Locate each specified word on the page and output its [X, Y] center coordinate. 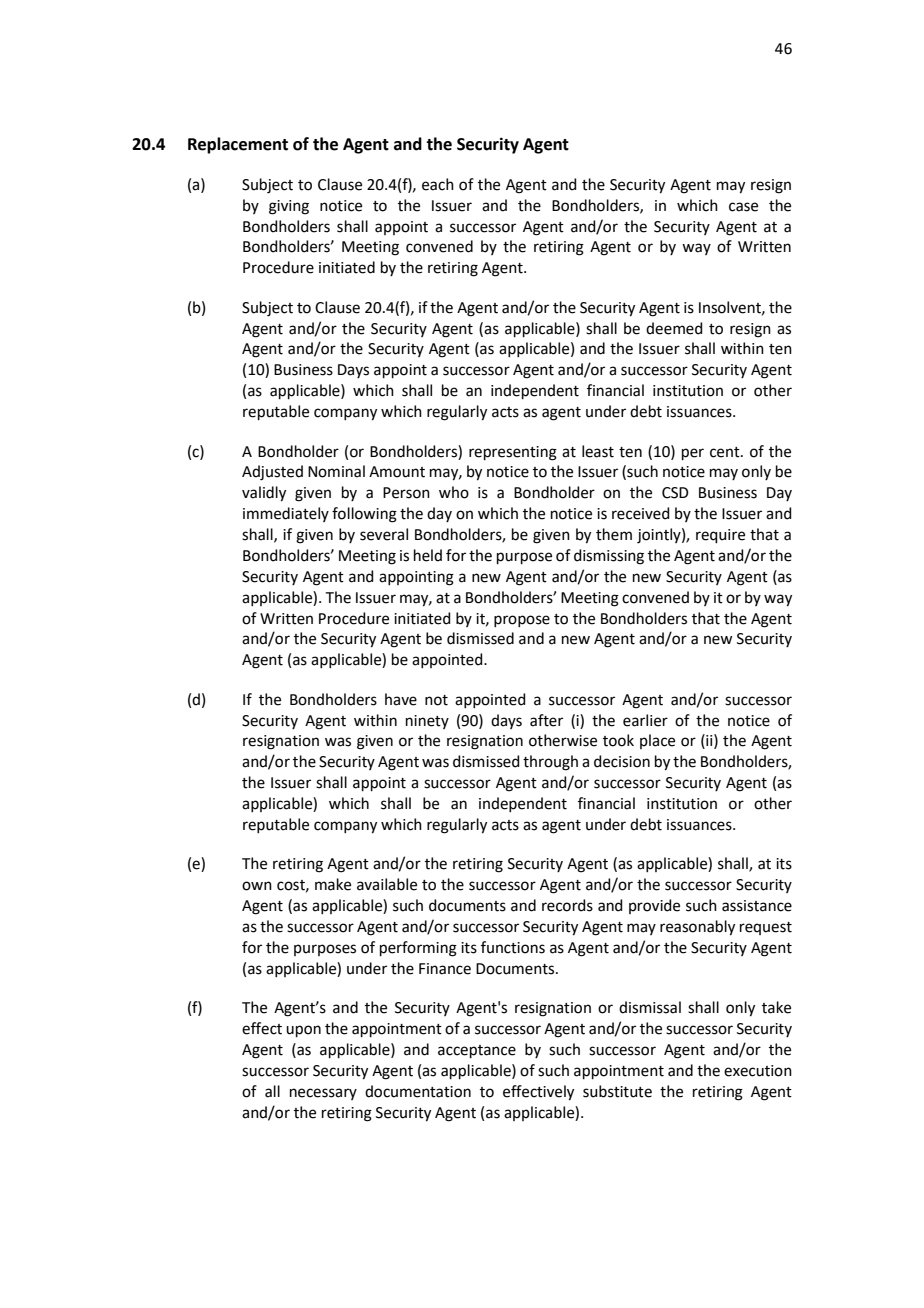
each [438, 184]
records [567, 905]
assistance [757, 906]
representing [513, 453]
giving [289, 207]
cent [726, 452]
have [401, 699]
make [333, 884]
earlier [645, 720]
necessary [323, 1094]
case [743, 207]
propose [522, 621]
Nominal [336, 471]
